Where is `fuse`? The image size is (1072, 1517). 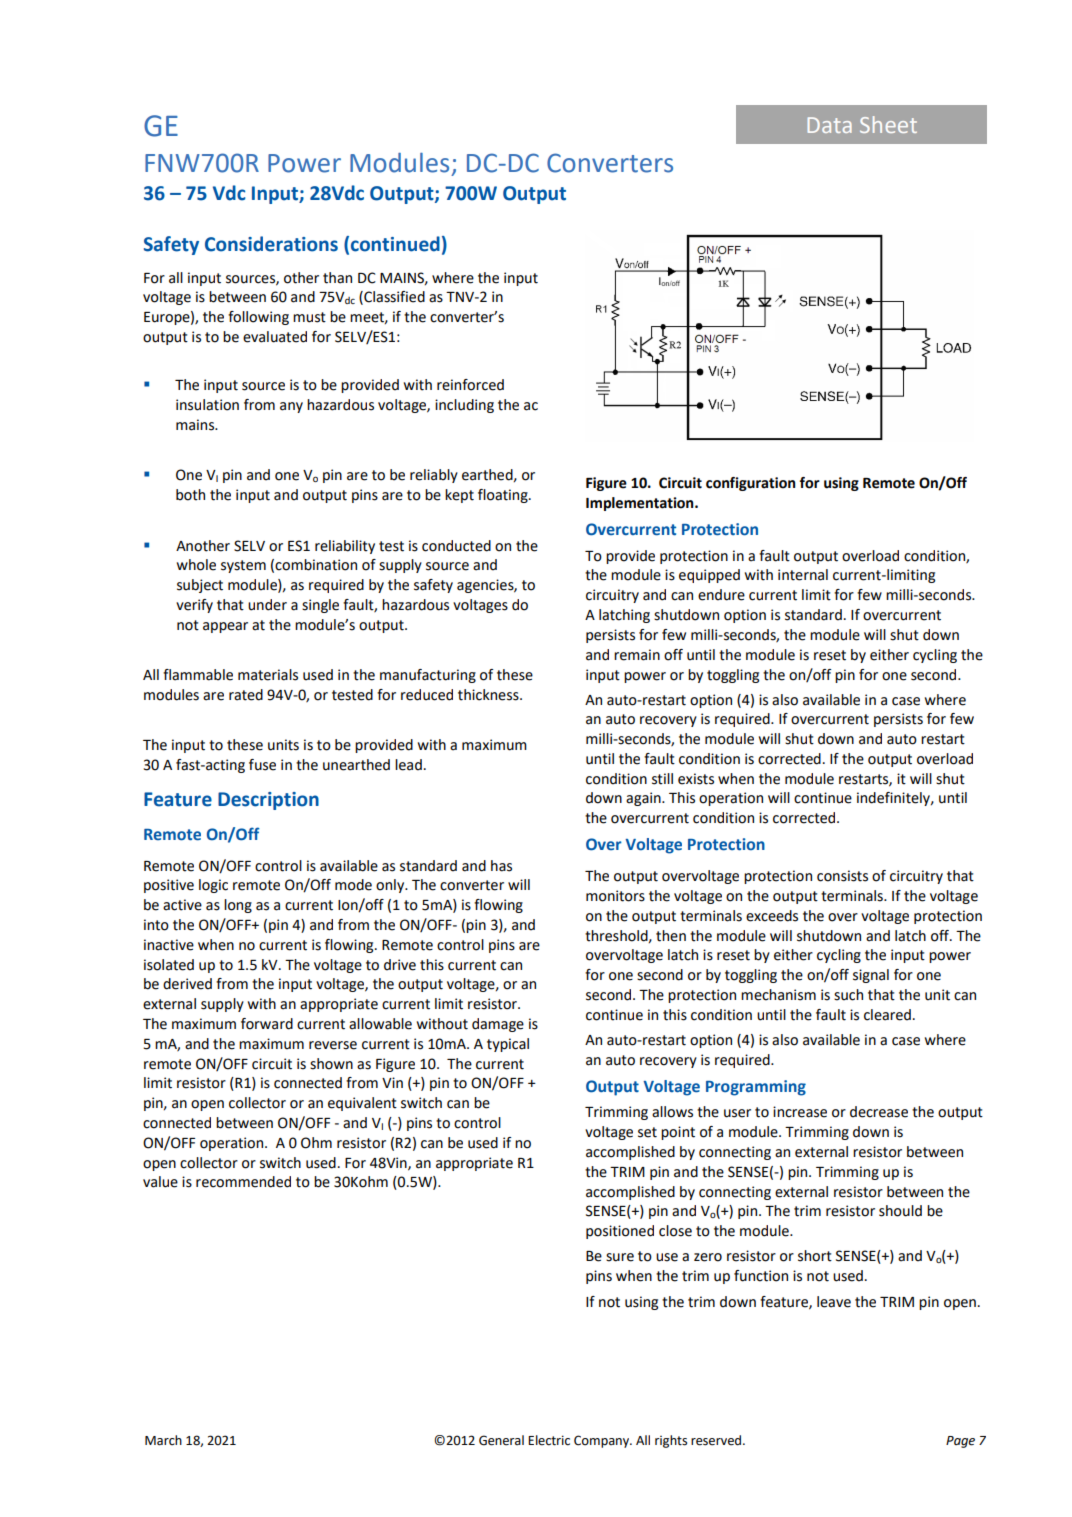 fuse is located at coordinates (262, 765).
